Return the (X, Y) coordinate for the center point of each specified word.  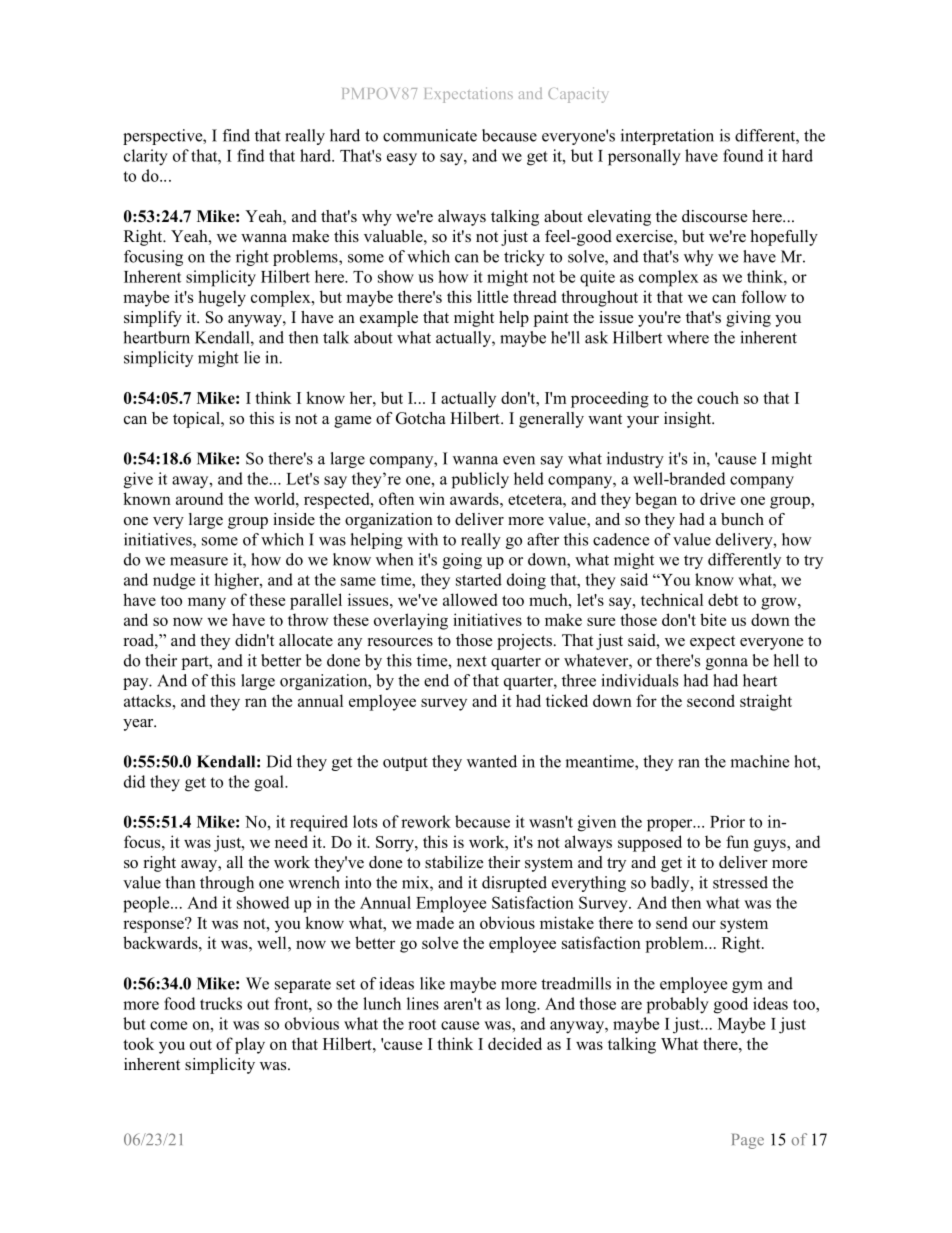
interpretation (667, 137)
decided (515, 1043)
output (405, 764)
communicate (430, 135)
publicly (480, 480)
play (250, 1045)
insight (689, 420)
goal (270, 783)
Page (748, 1141)
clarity (146, 157)
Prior (727, 821)
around (199, 498)
